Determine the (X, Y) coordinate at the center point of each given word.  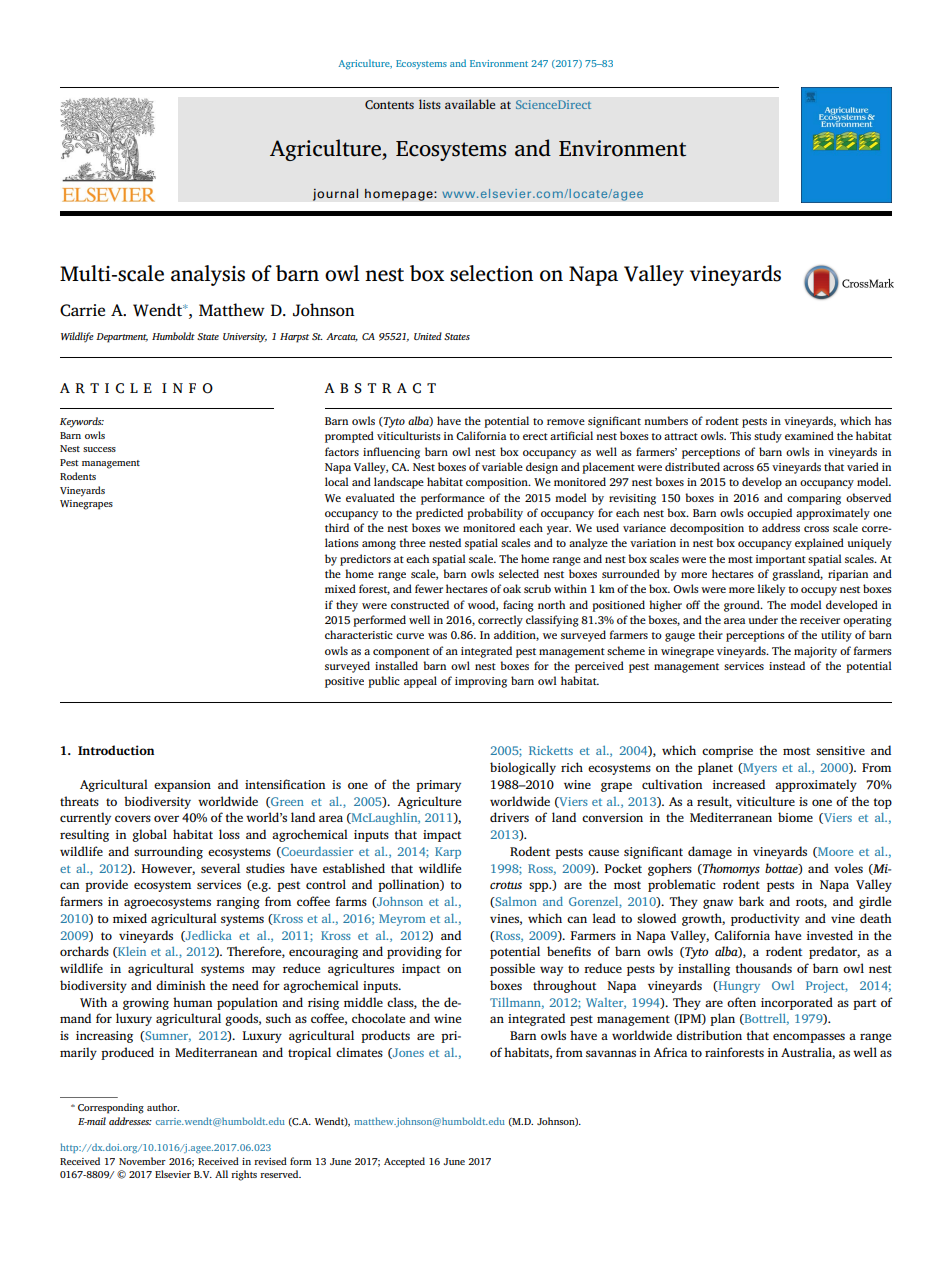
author (163, 1107)
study (768, 437)
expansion (182, 786)
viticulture (765, 801)
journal (335, 194)
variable (502, 466)
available (470, 104)
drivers (509, 817)
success (99, 449)
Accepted (404, 1162)
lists (430, 104)
